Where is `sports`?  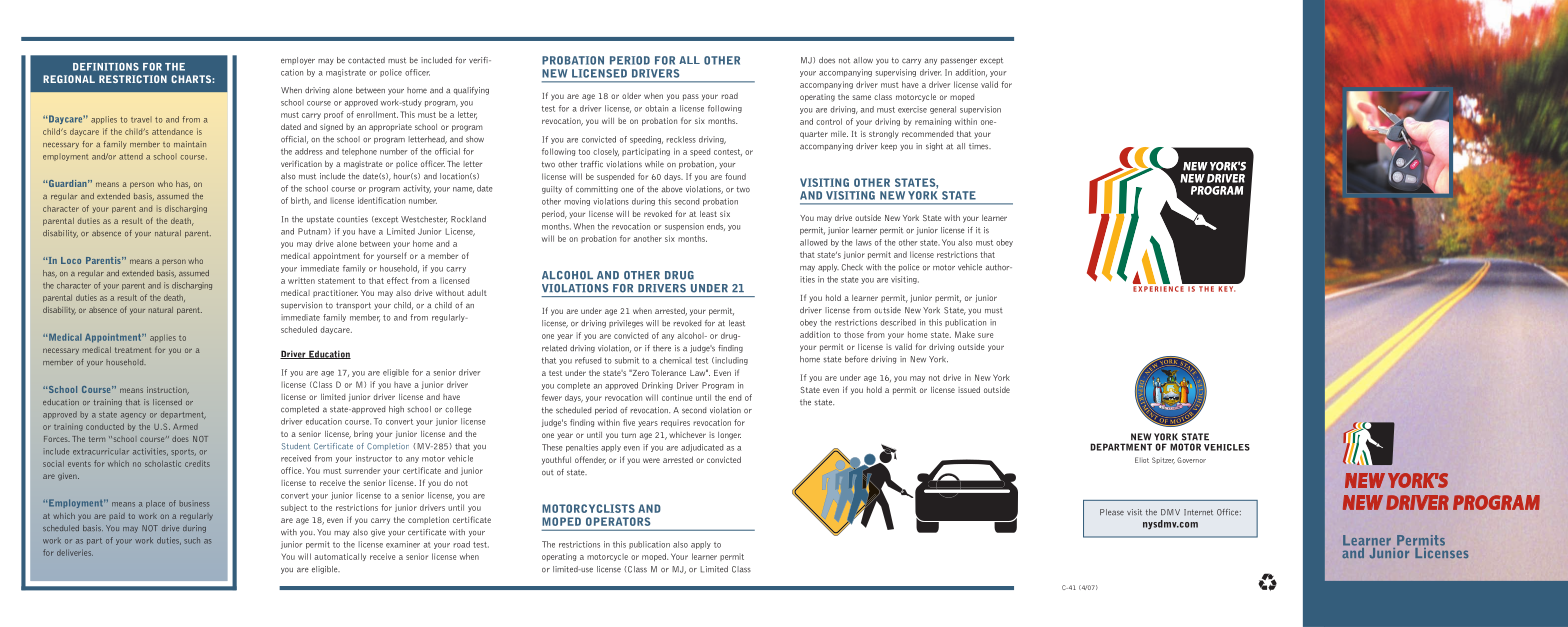
sports is located at coordinates (183, 453).
